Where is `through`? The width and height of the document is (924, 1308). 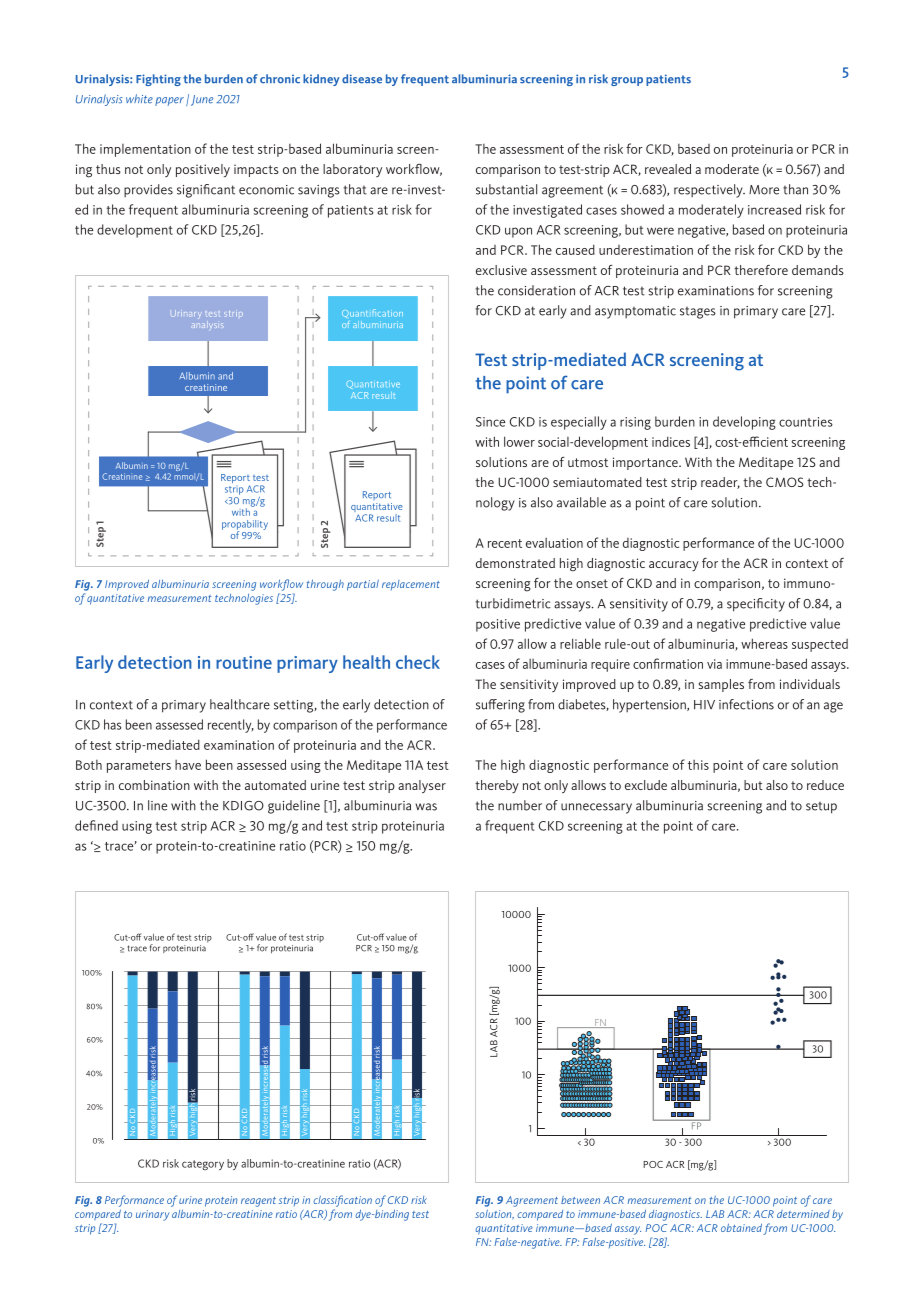 through is located at coordinates (325, 585).
